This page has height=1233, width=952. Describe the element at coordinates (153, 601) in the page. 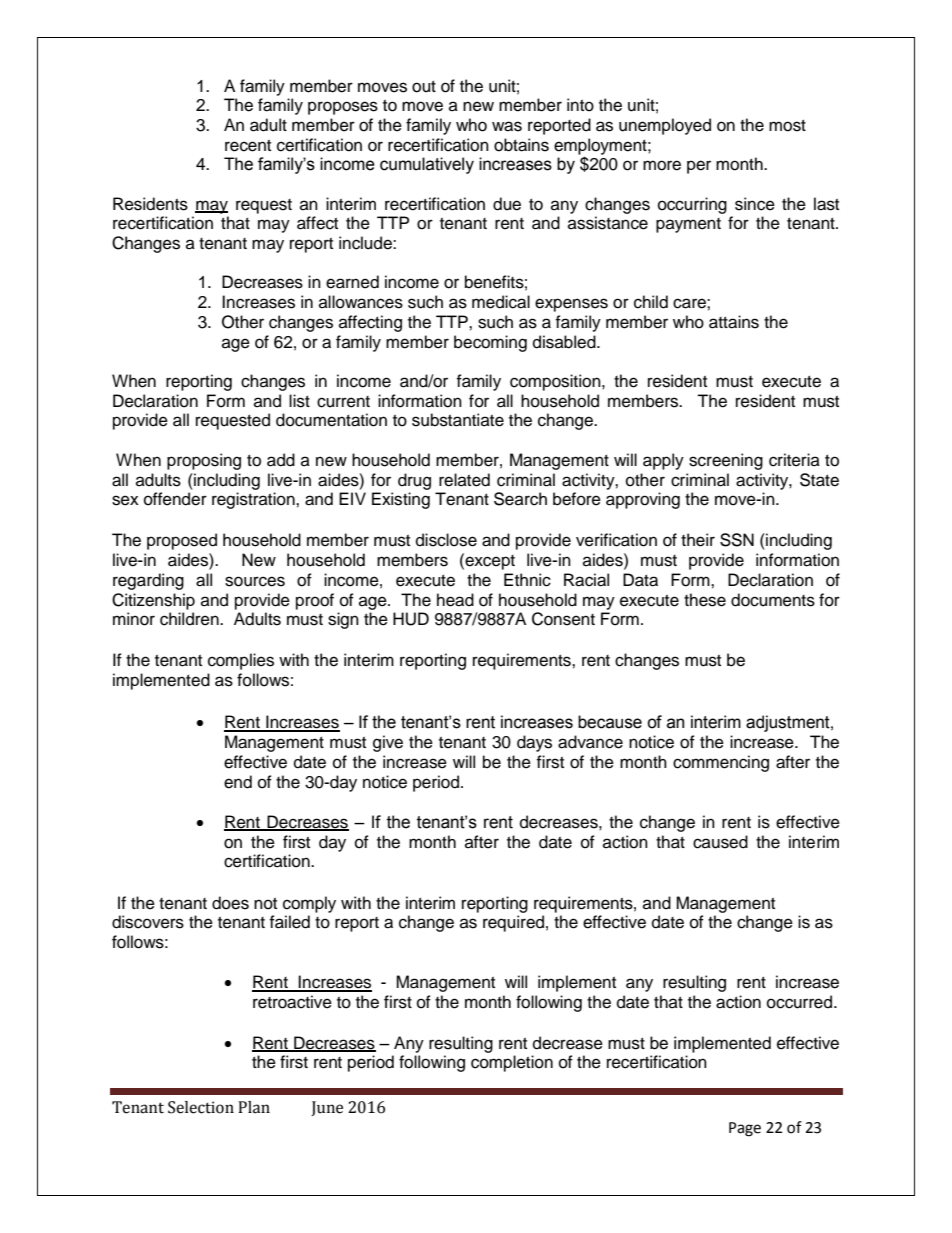

I see `Citizenship` at that location.
